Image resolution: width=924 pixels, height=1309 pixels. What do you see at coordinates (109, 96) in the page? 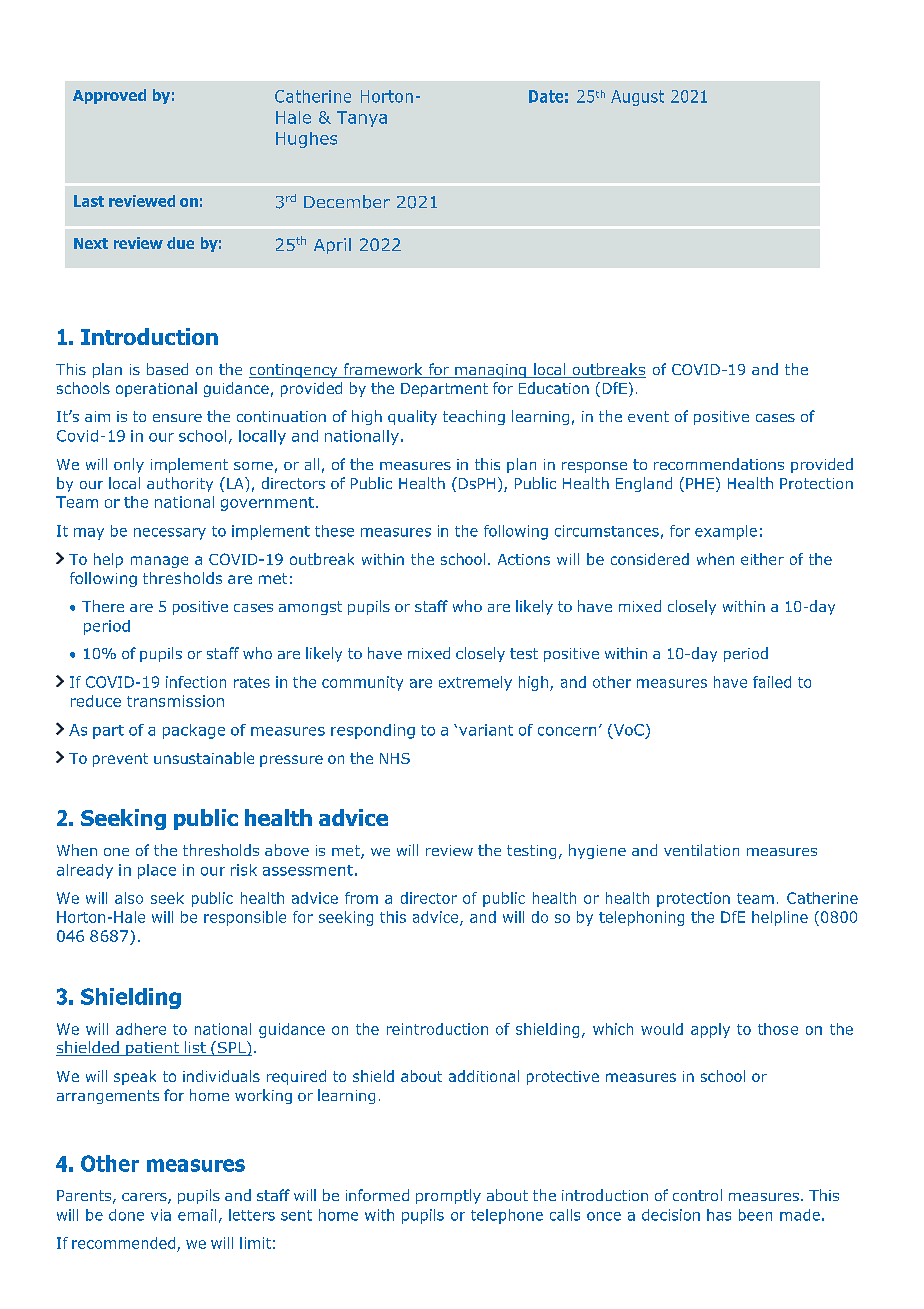
I see `Approved` at bounding box center [109, 96].
